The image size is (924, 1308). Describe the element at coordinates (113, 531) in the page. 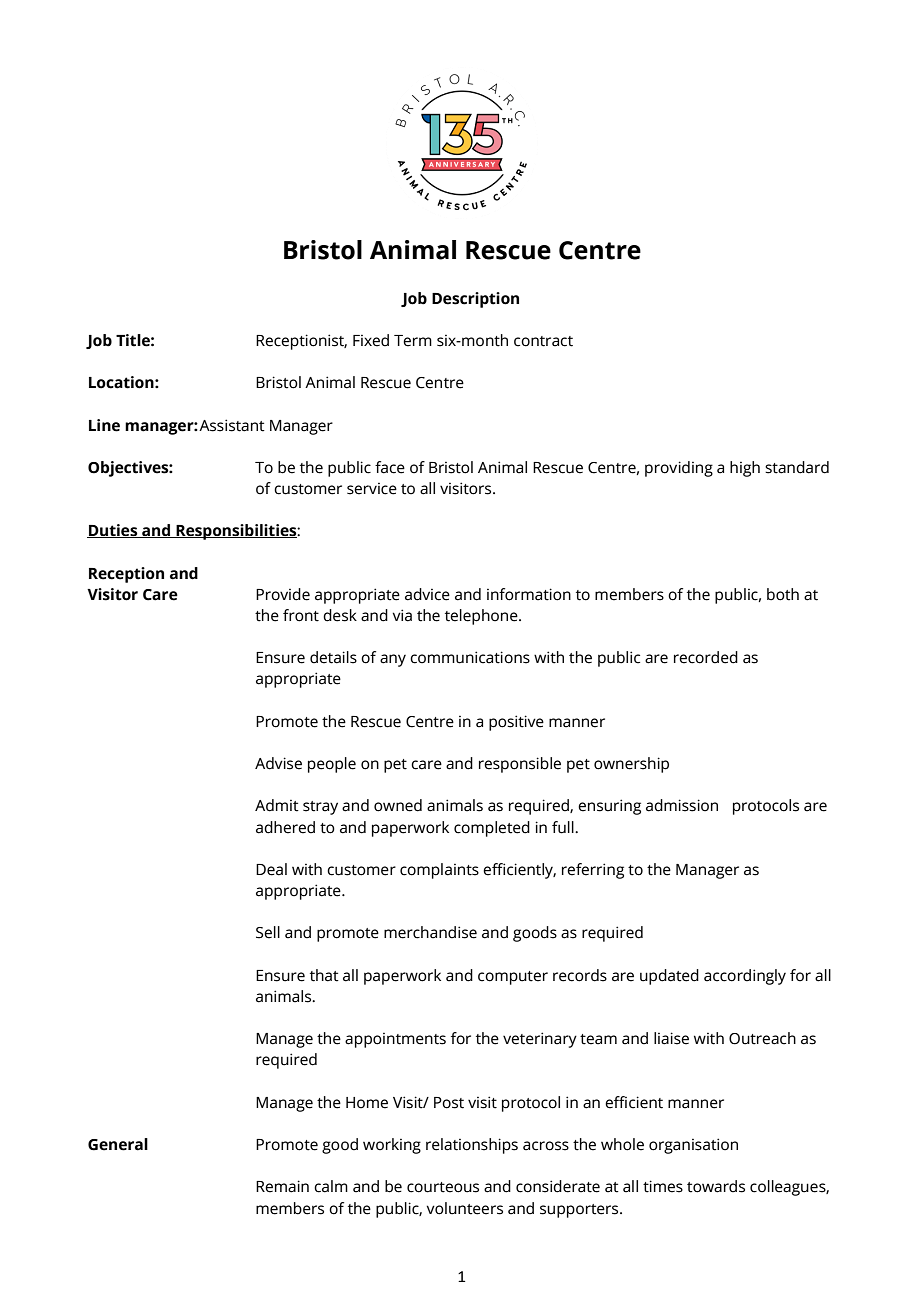

I see `Duties` at that location.
